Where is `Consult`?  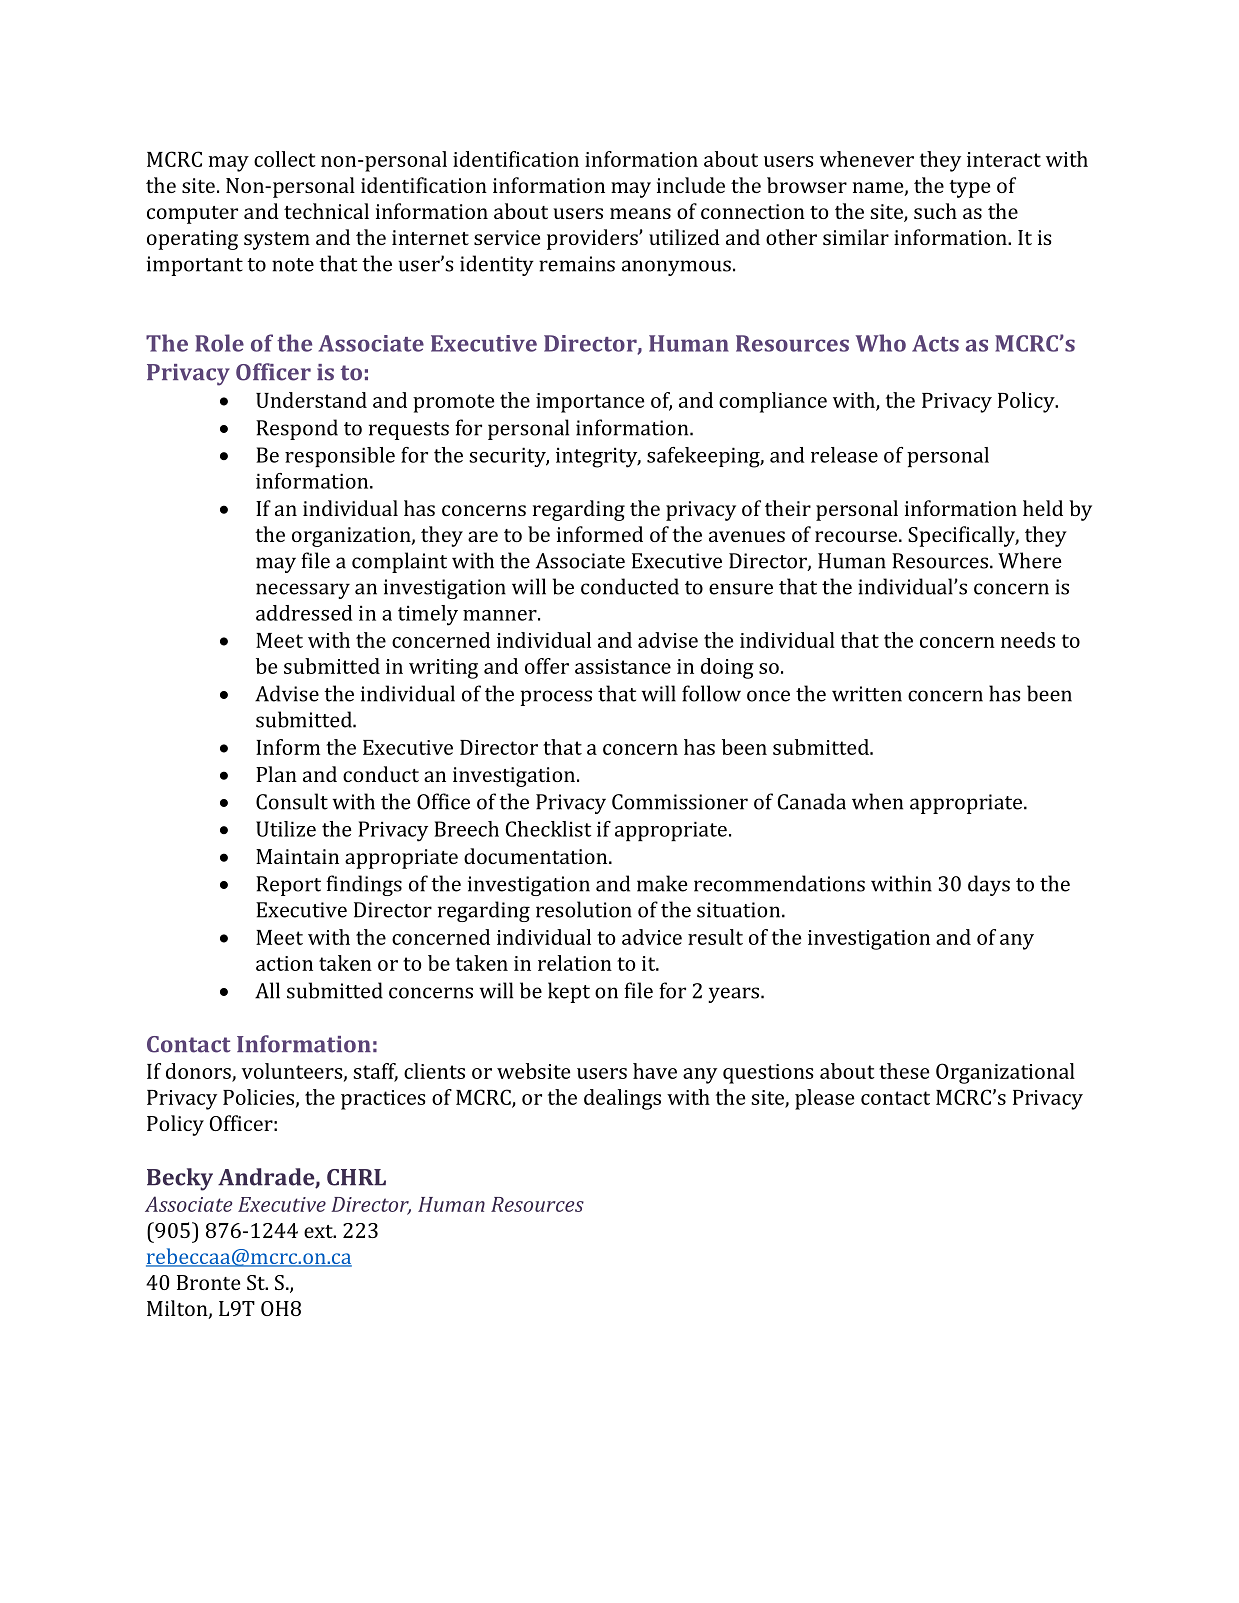
Consult is located at coordinates (292, 801).
